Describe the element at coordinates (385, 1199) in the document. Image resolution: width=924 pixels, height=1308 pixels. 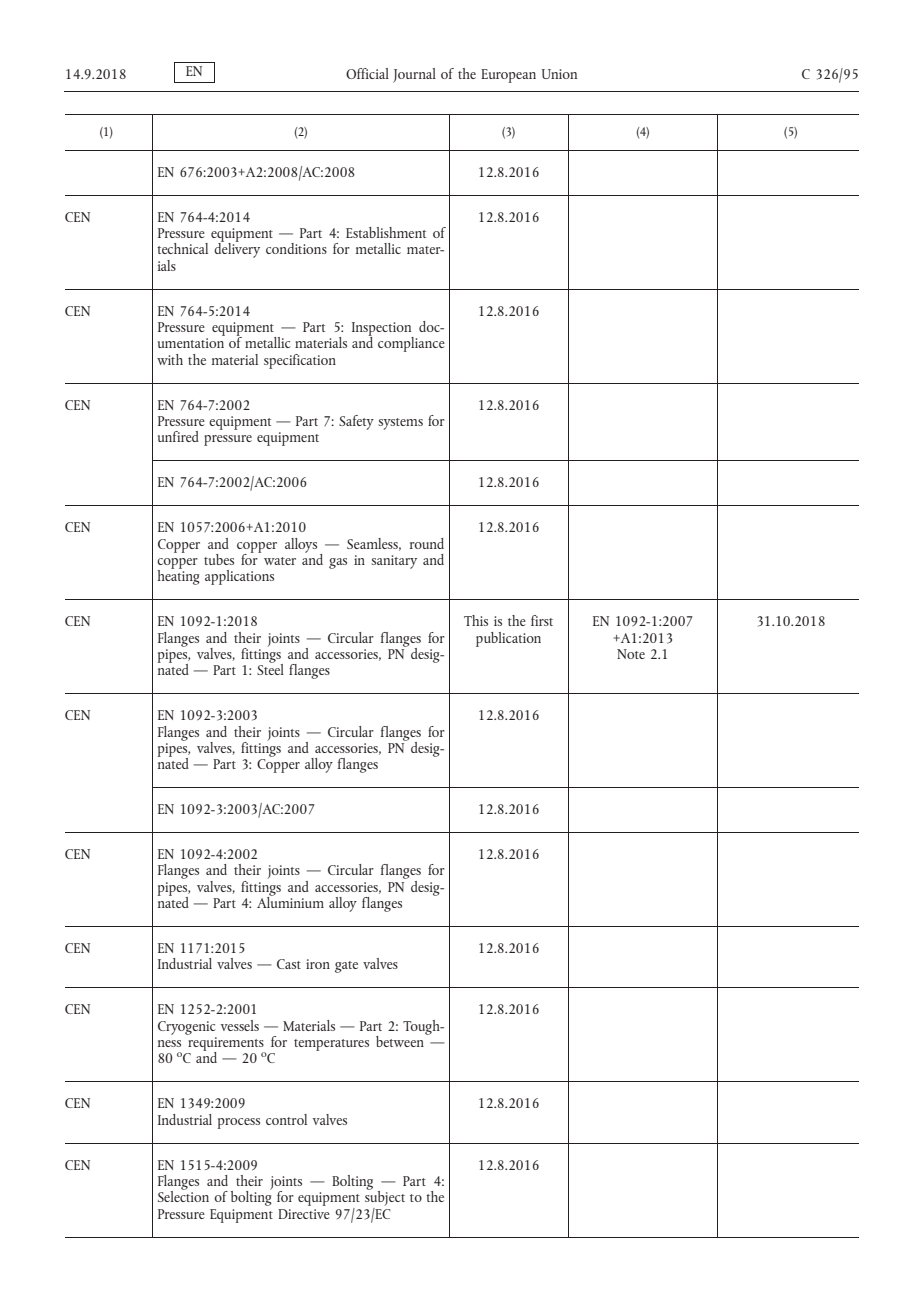
I see `subject` at that location.
